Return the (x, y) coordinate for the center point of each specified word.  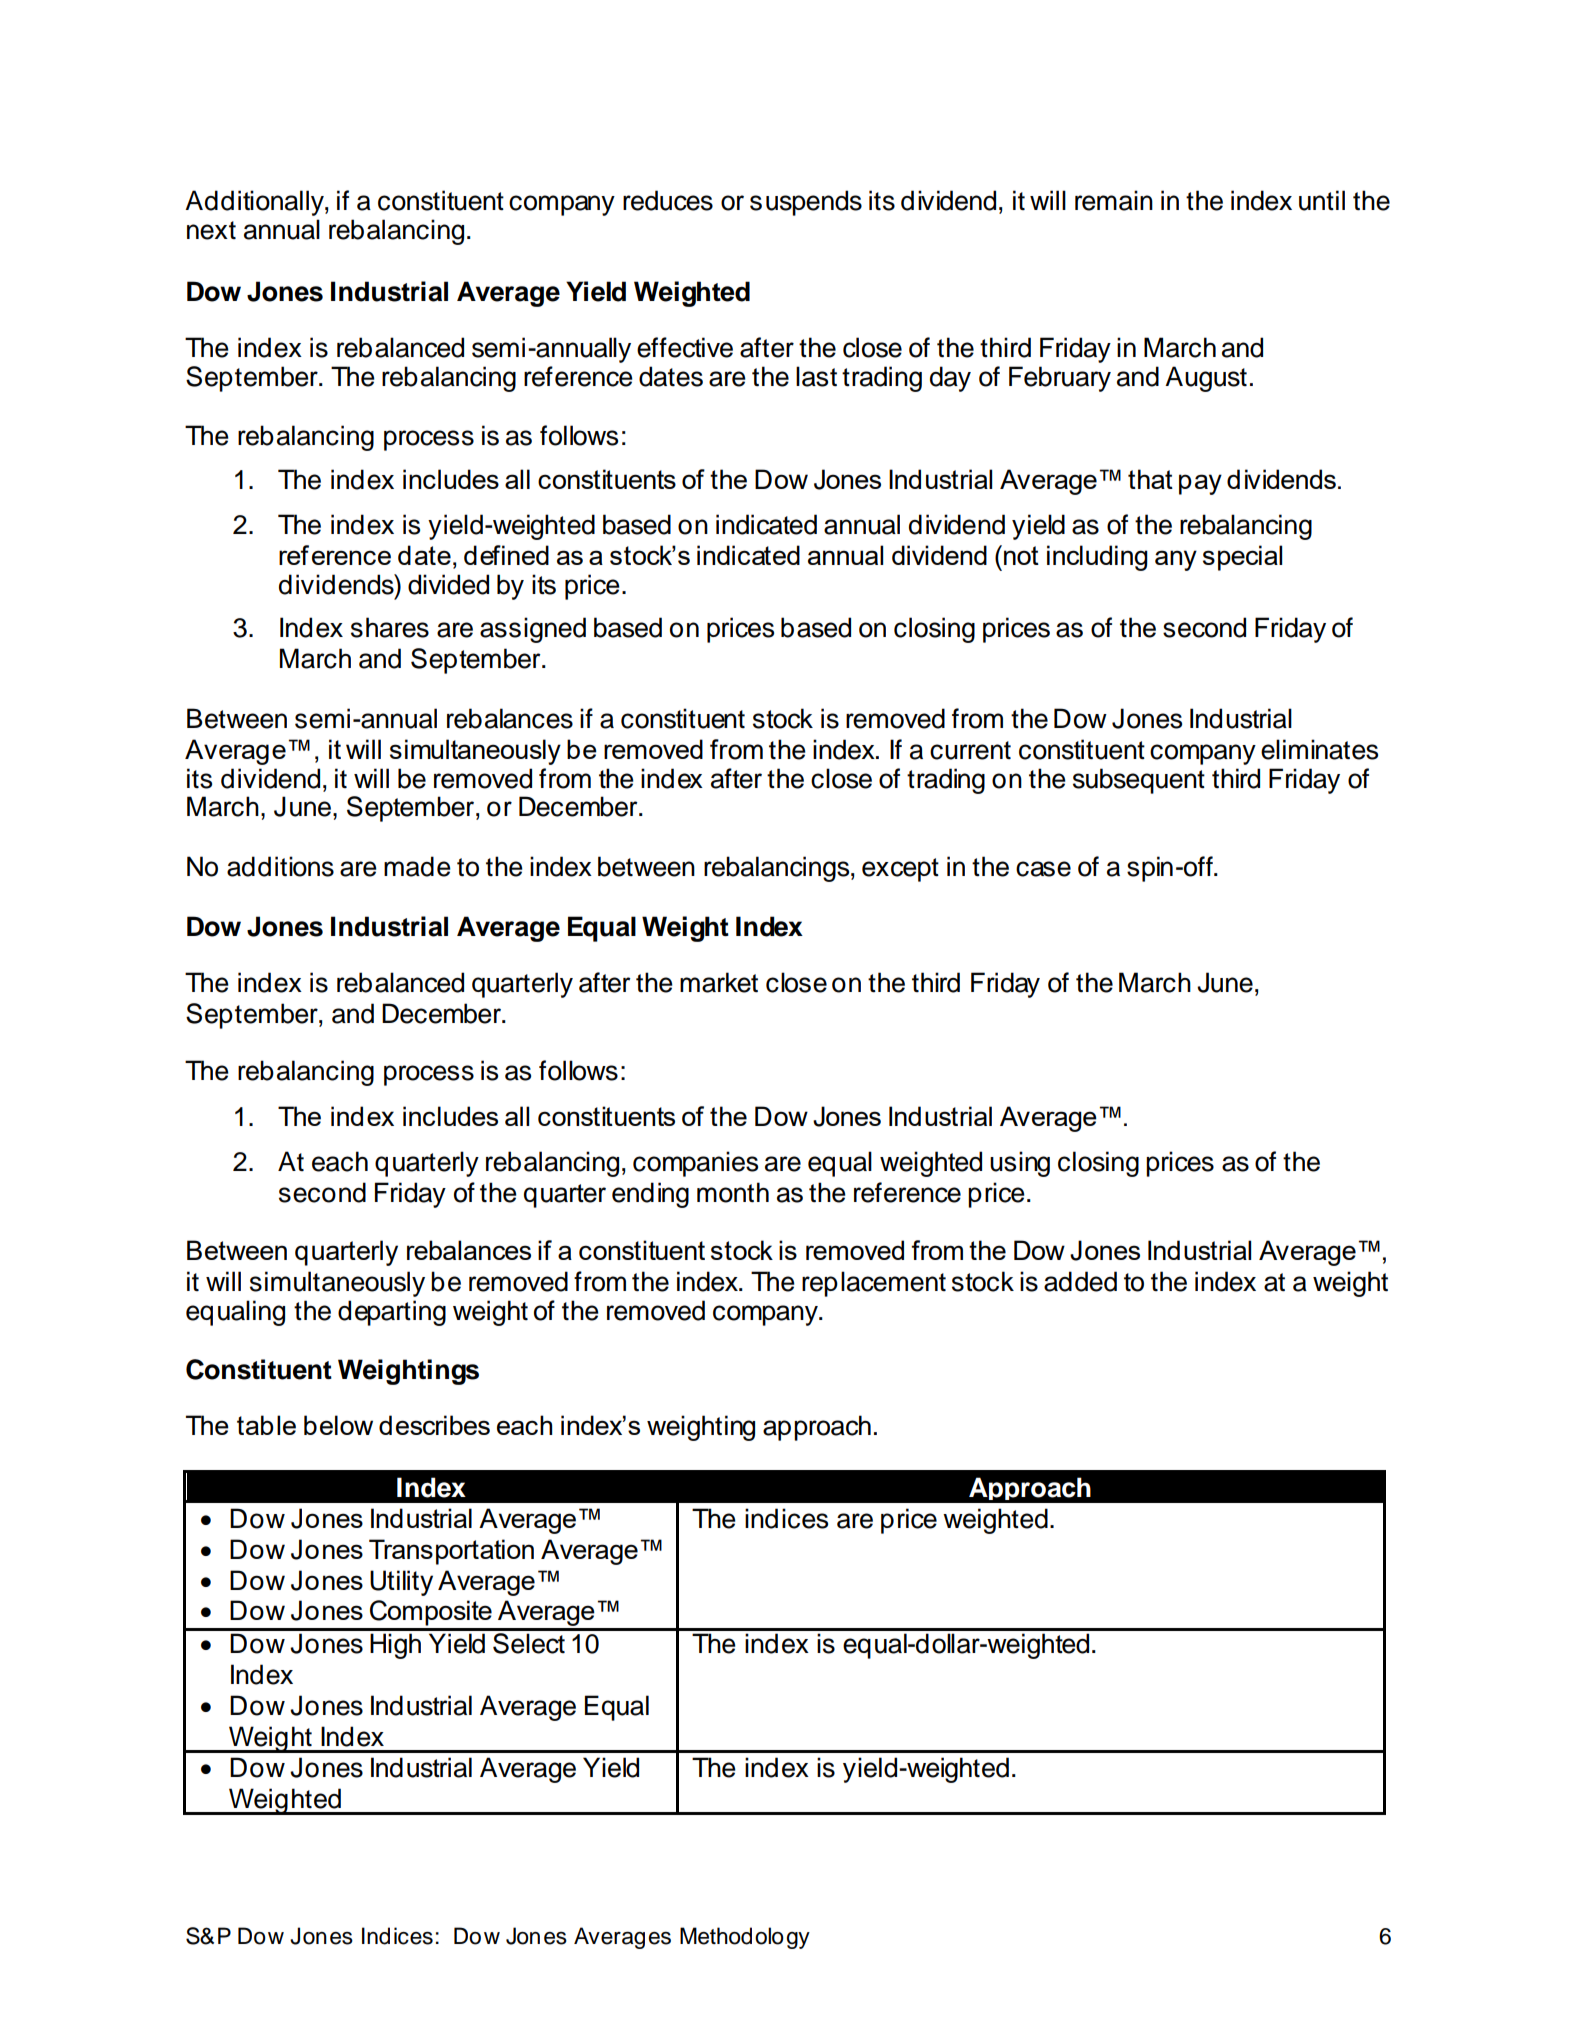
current (970, 750)
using (1020, 1164)
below (338, 1425)
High (395, 1646)
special (1242, 558)
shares (390, 627)
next (211, 230)
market (719, 982)
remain (1114, 200)
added (1080, 1281)
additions (280, 866)
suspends (806, 203)
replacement (874, 1284)
